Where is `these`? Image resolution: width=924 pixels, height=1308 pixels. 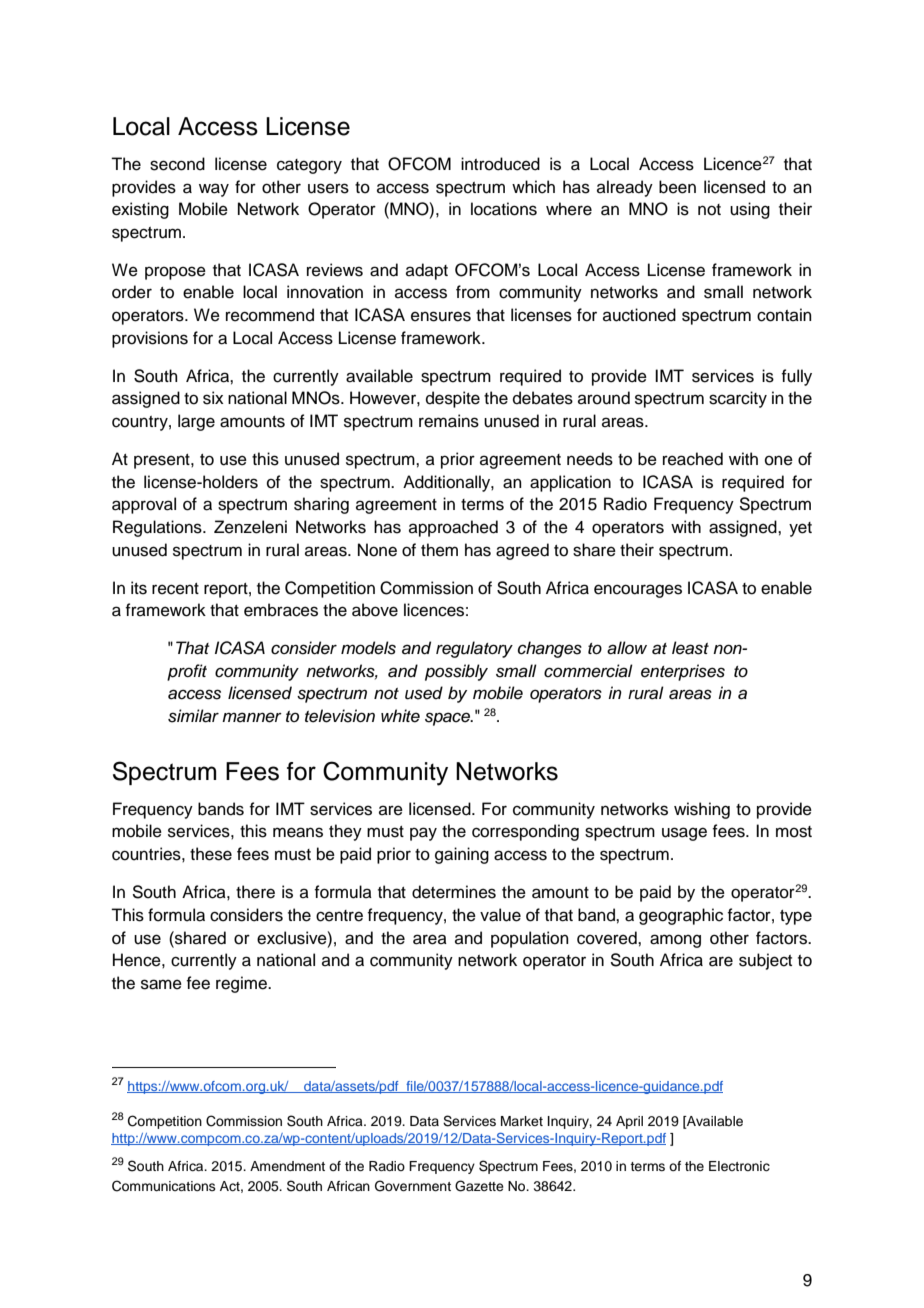
these is located at coordinates (211, 854).
